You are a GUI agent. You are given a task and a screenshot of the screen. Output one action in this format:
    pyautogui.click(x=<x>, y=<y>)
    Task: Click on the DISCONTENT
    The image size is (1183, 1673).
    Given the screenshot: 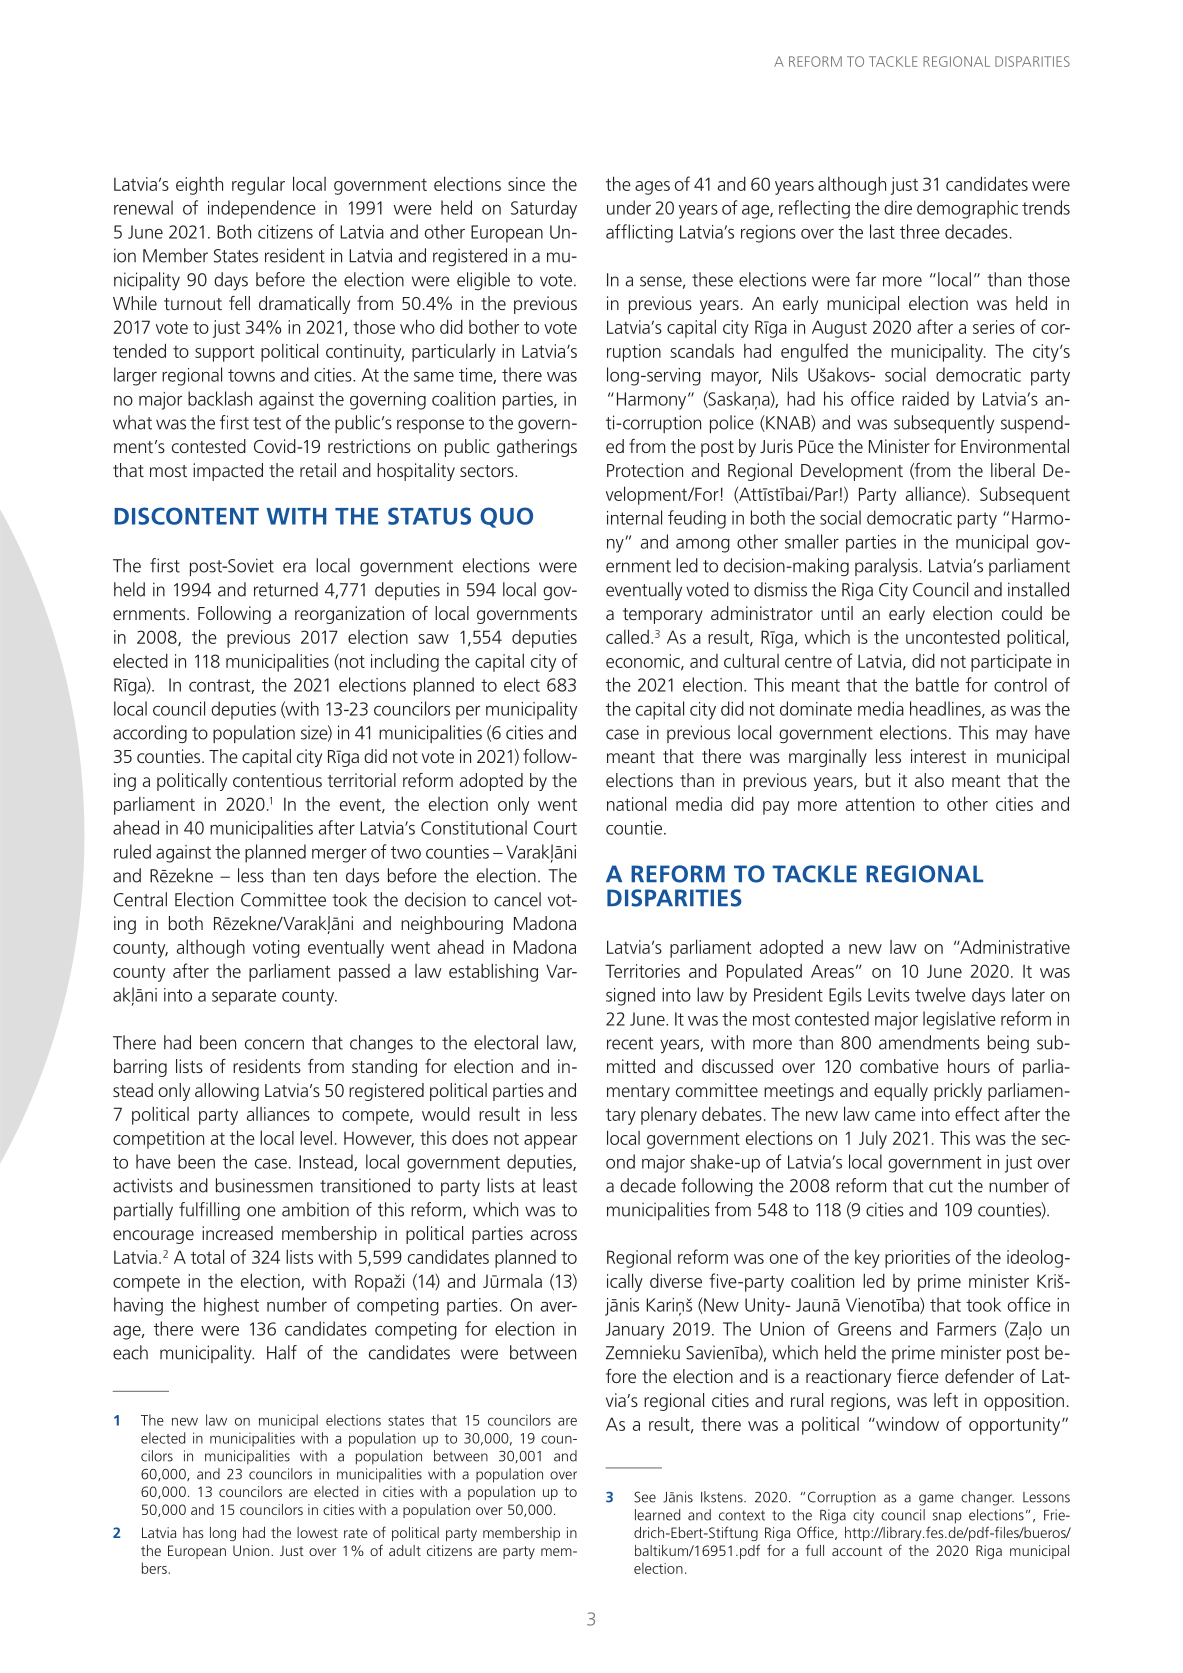 What is the action you would take?
    pyautogui.click(x=186, y=516)
